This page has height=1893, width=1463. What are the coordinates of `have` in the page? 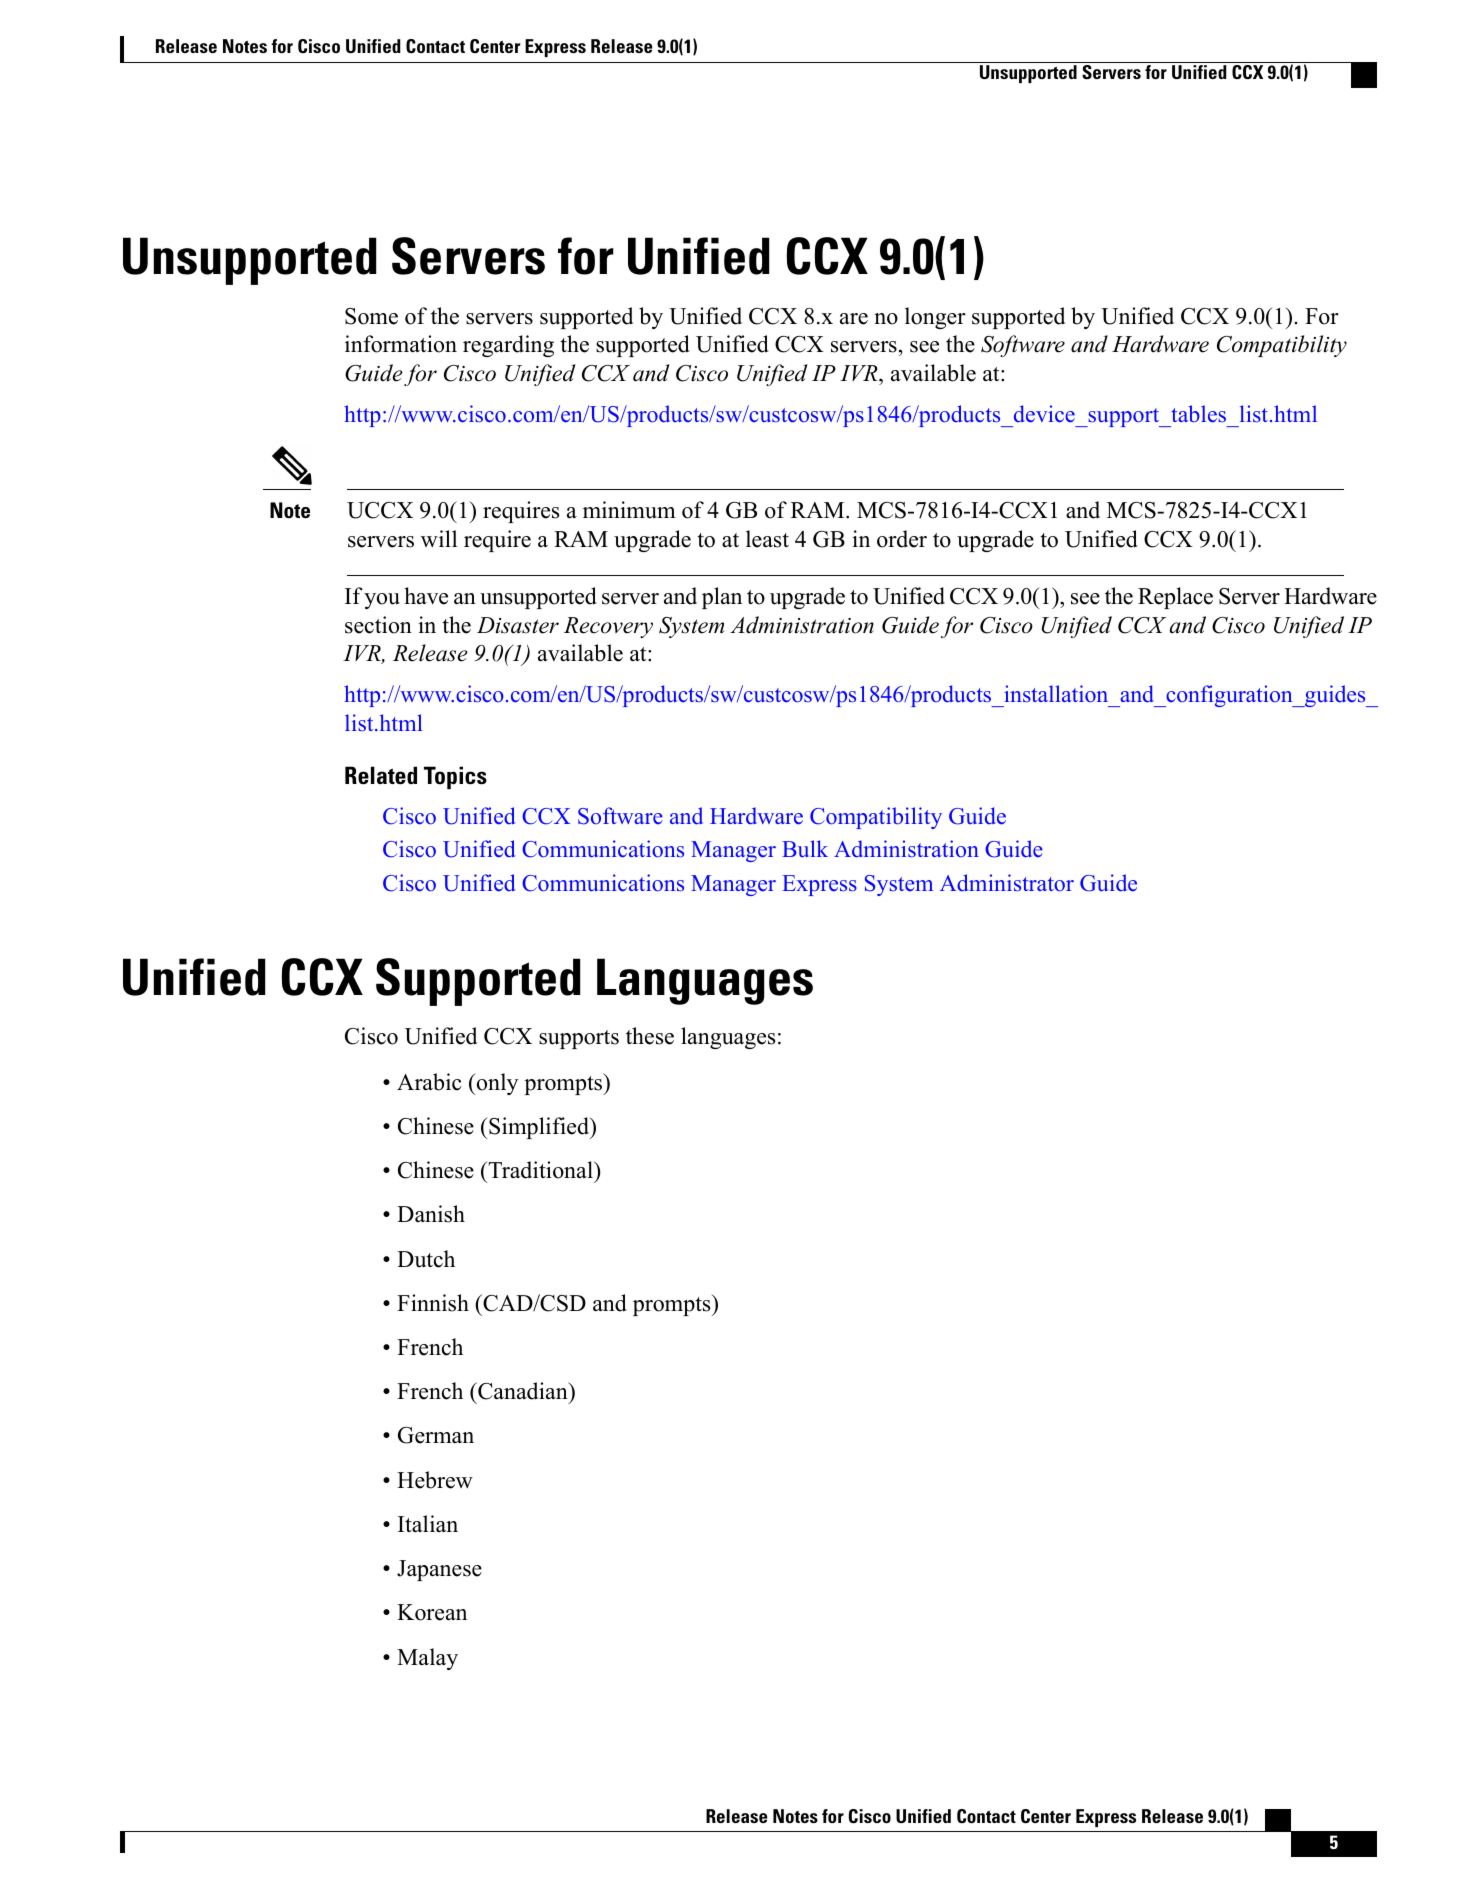 It's located at (426, 596).
